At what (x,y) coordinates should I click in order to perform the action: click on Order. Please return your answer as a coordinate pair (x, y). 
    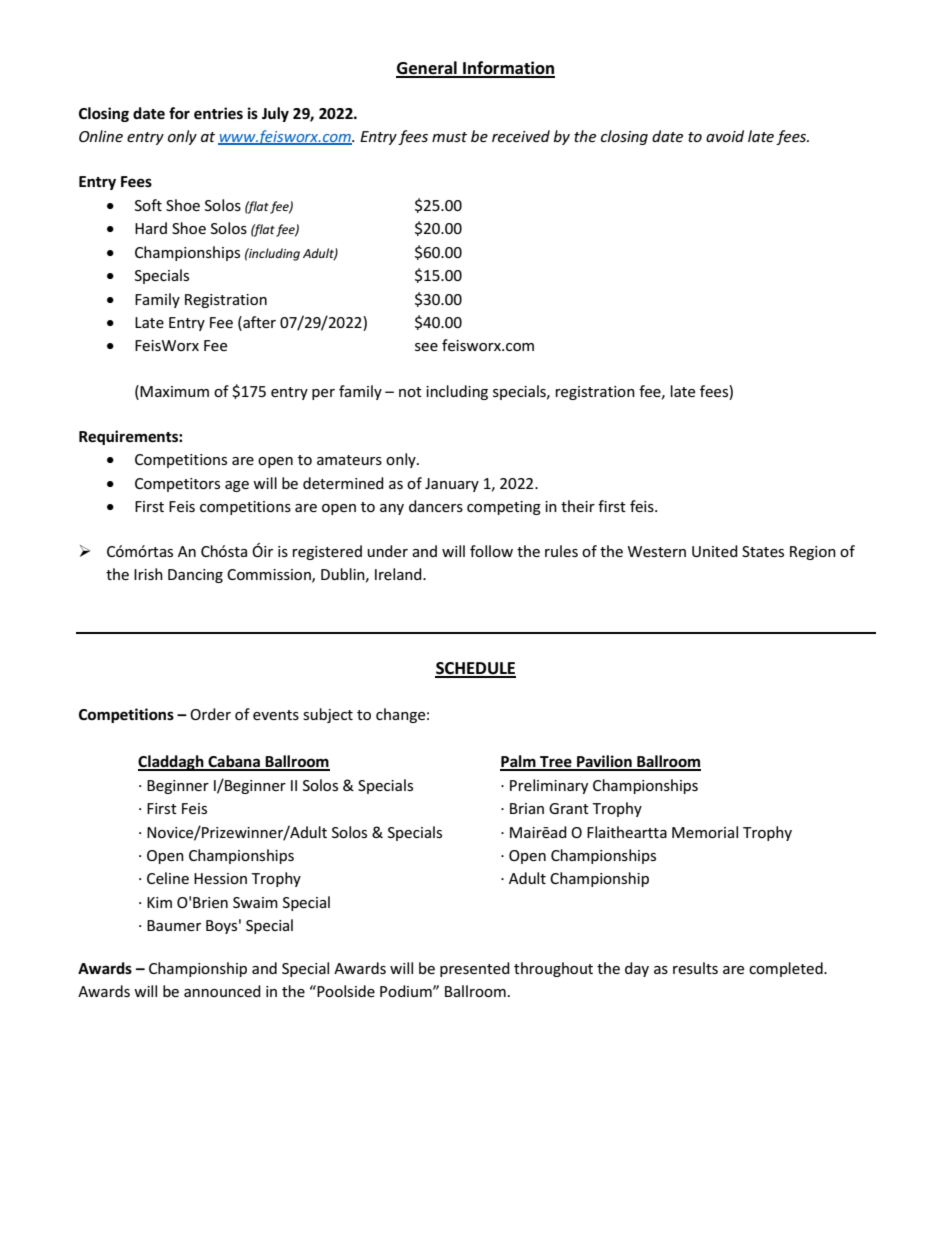
    Looking at the image, I should click on (210, 714).
